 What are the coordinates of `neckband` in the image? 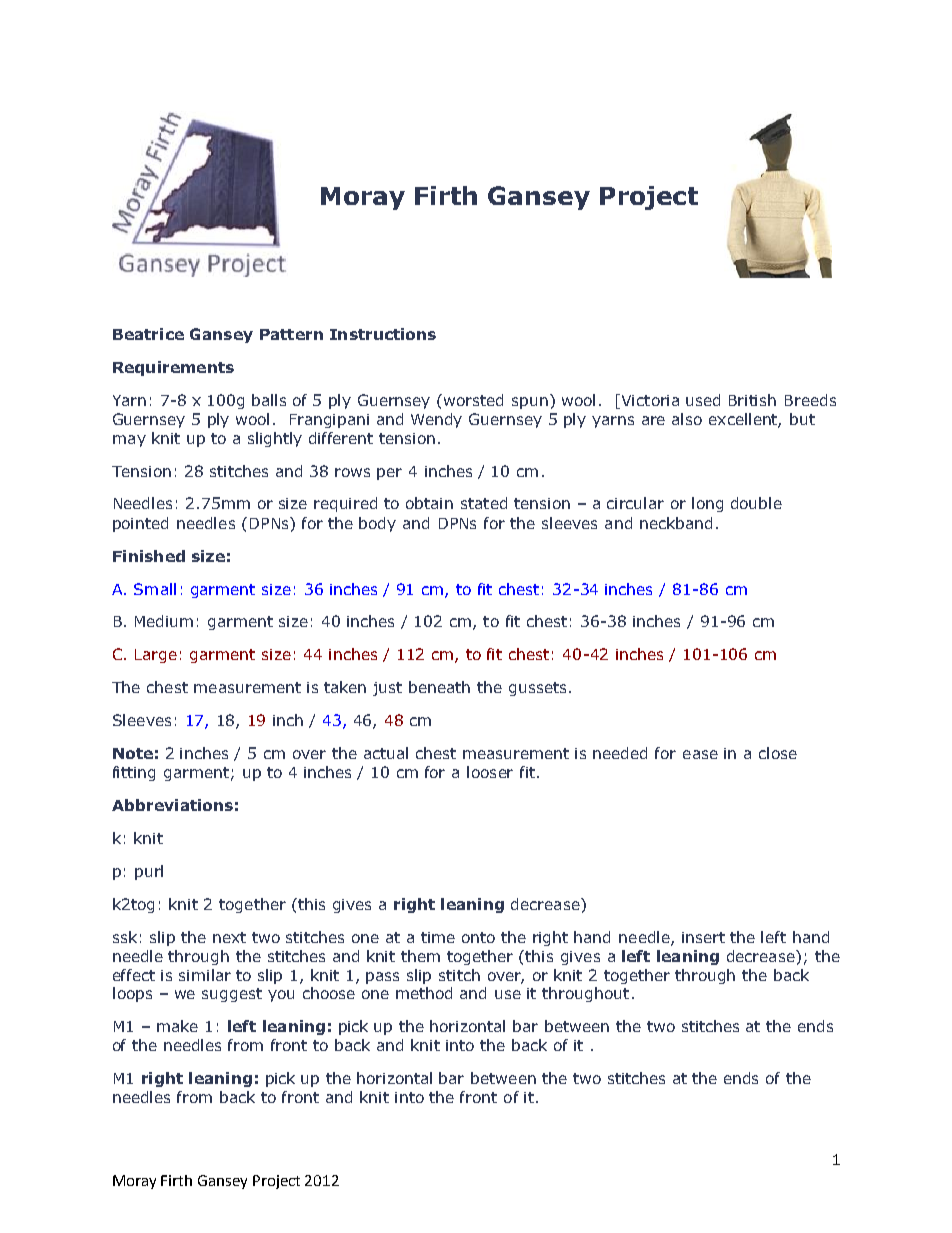 It's located at (676, 523).
